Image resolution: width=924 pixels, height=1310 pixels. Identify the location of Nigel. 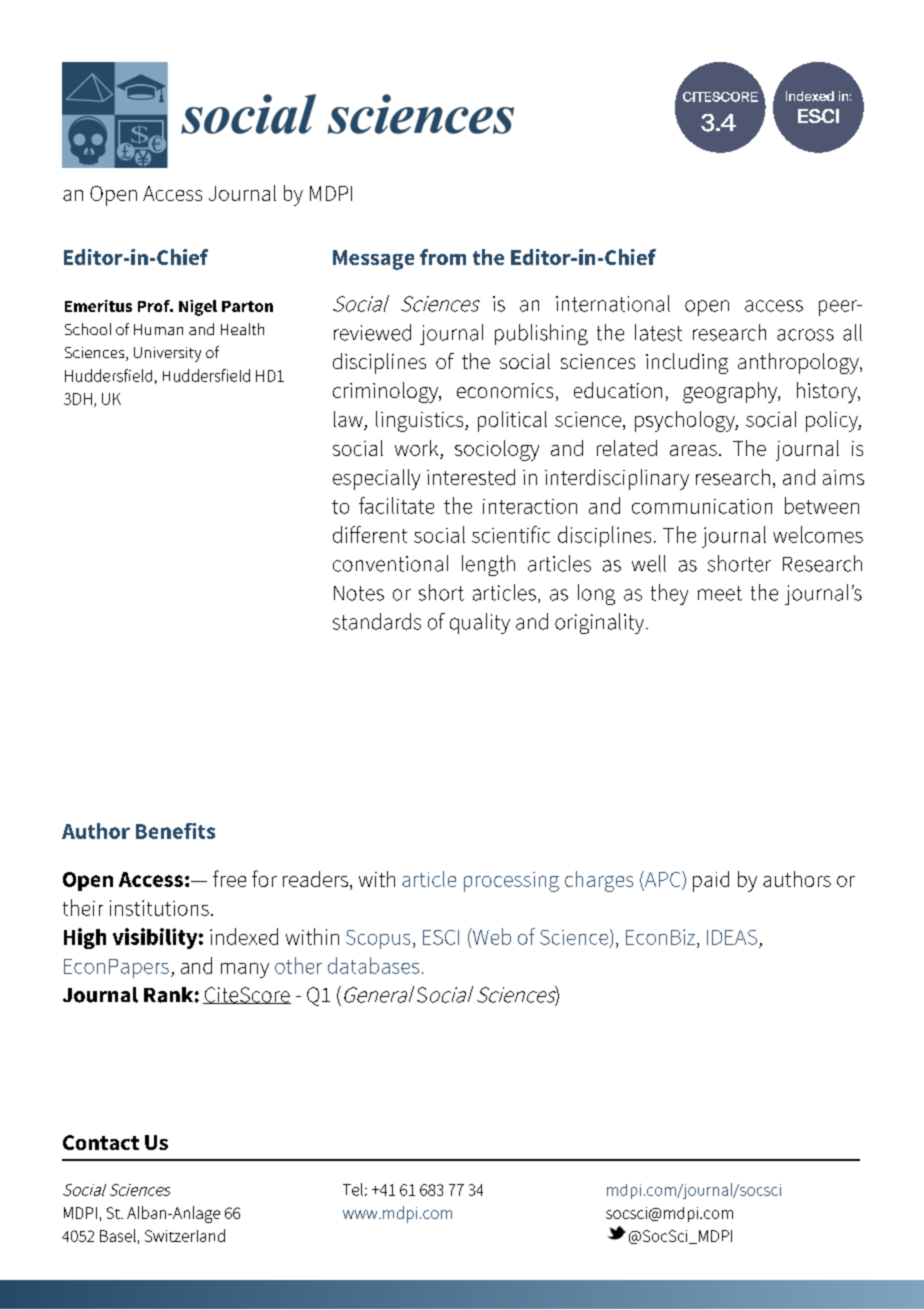
(198, 308).
